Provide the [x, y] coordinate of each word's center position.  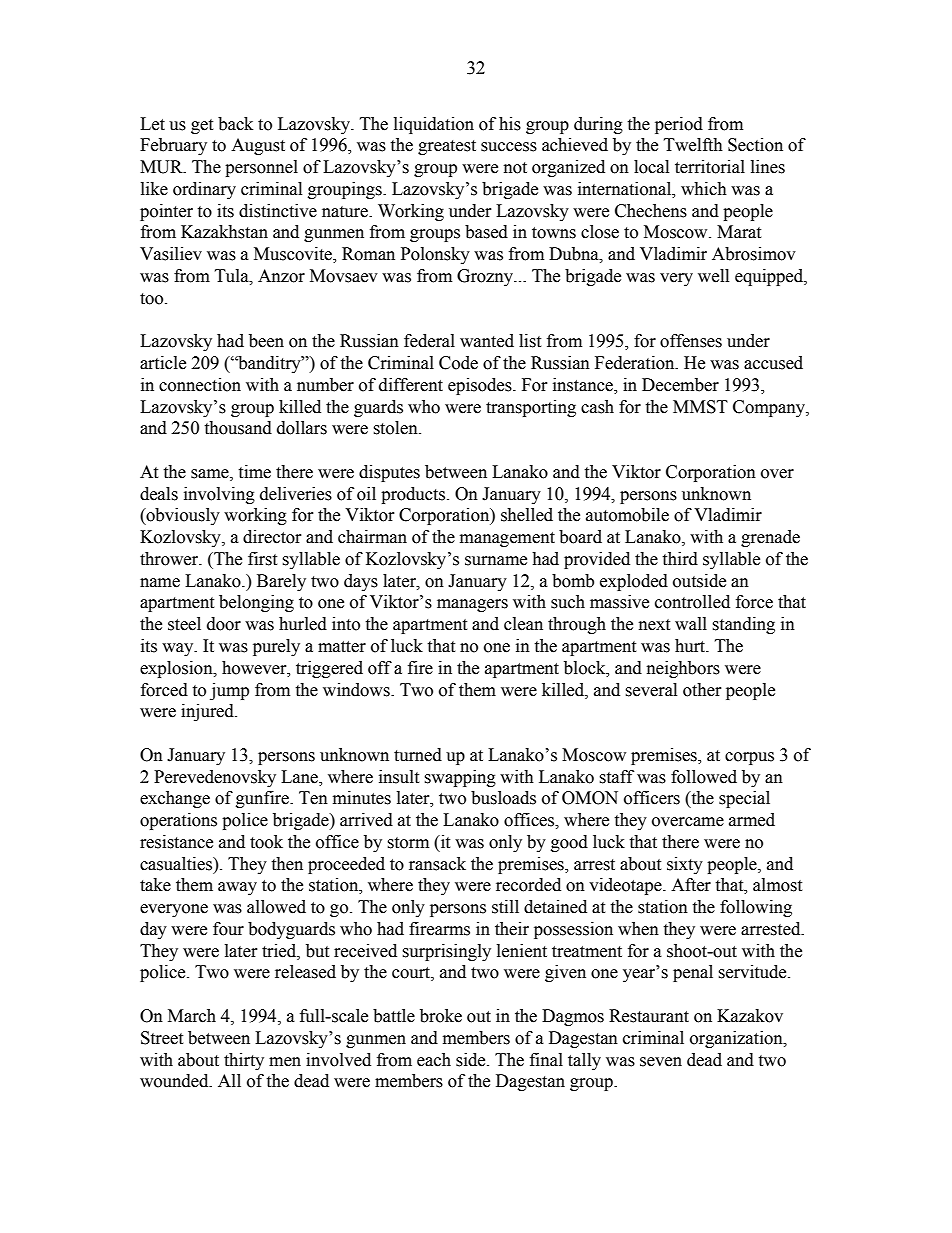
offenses [691, 341]
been [266, 341]
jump [229, 691]
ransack [437, 864]
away [237, 888]
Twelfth [693, 145]
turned [418, 755]
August [258, 146]
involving [219, 495]
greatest [447, 147]
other [702, 690]
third [680, 559]
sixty [685, 865]
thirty [244, 1061]
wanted [487, 341]
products [414, 495]
